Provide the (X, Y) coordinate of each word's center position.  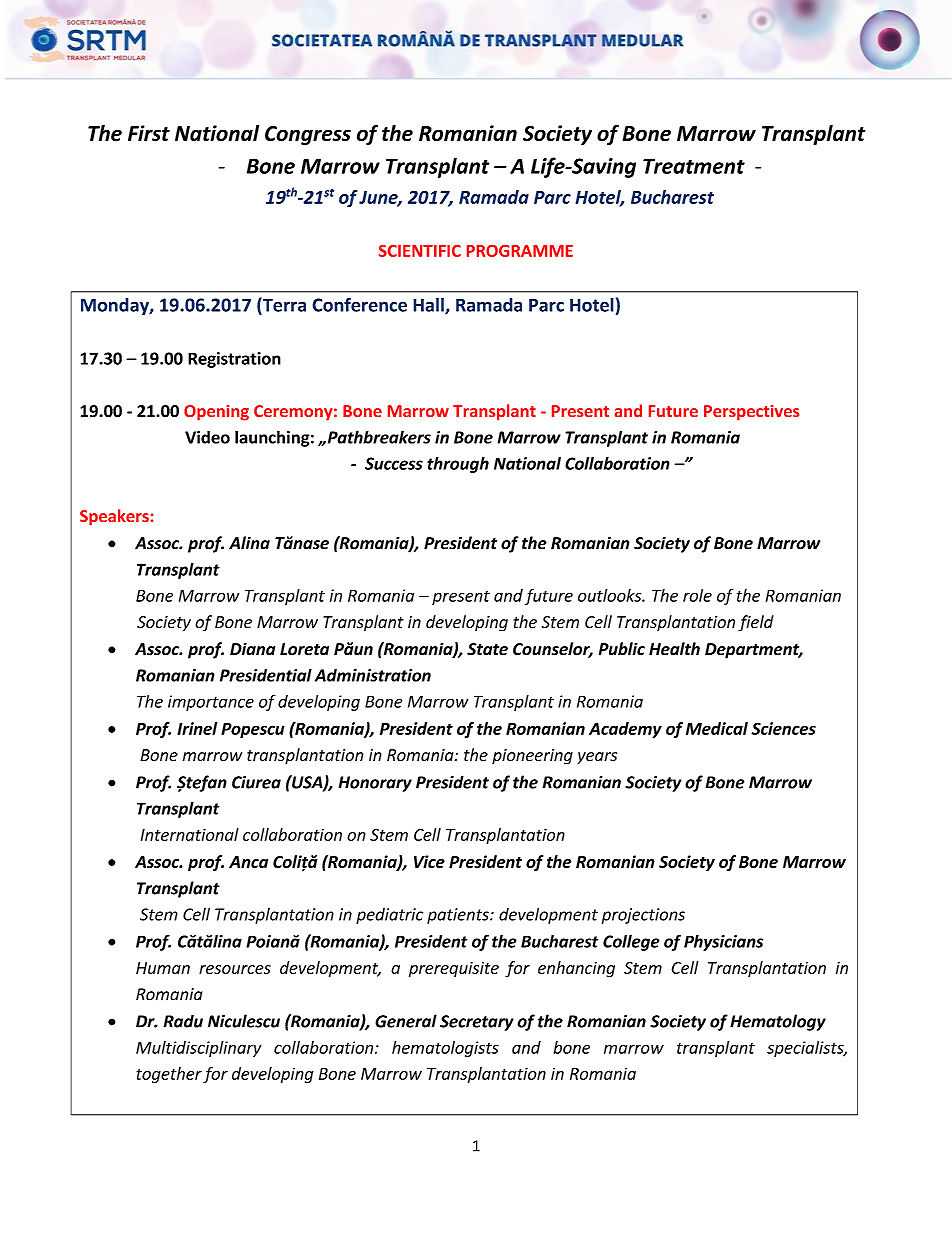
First (149, 133)
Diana (252, 649)
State (487, 649)
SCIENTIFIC (420, 251)
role (697, 595)
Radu (183, 1021)
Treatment (694, 166)
